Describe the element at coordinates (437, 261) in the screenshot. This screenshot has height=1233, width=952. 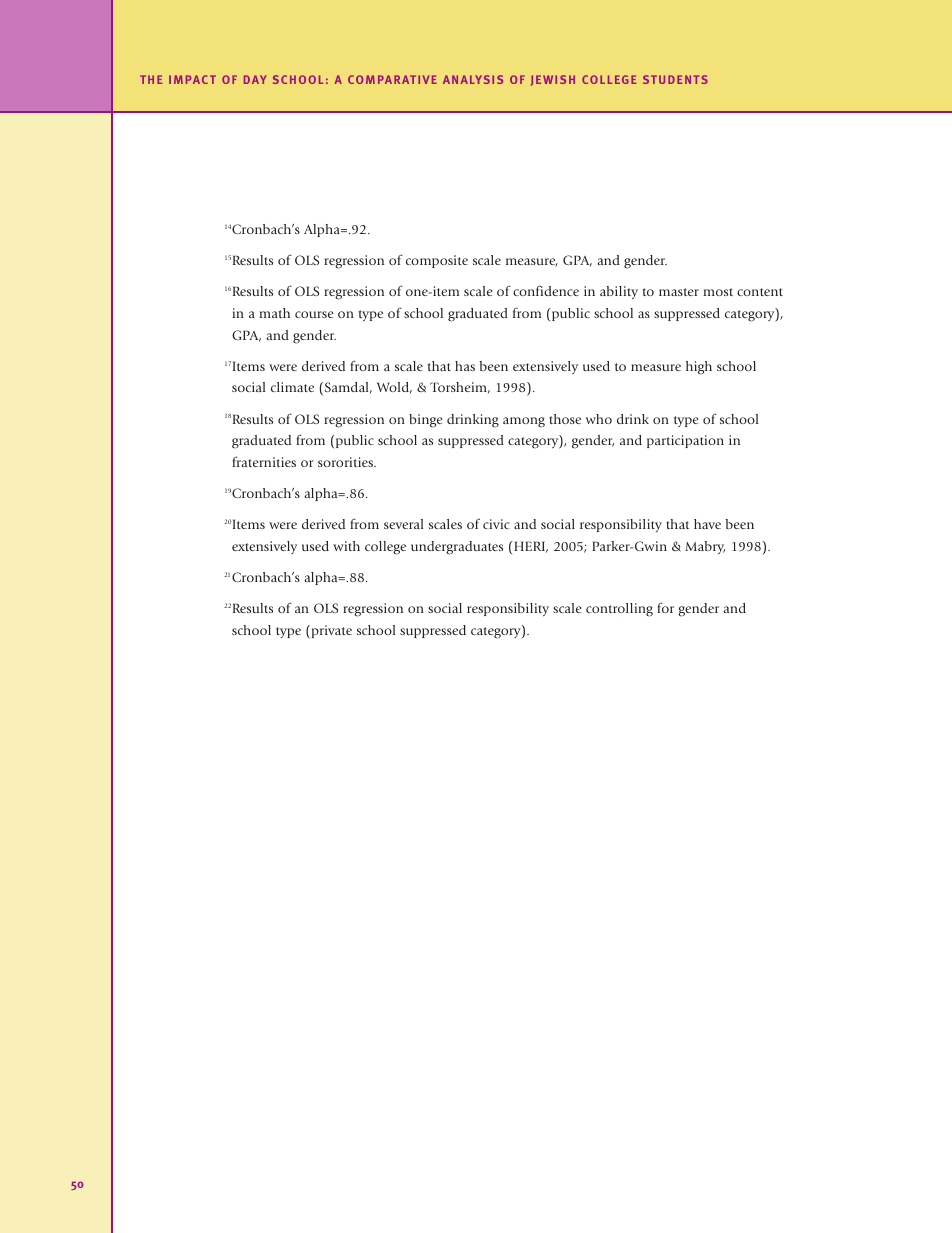
I see `composite` at that location.
